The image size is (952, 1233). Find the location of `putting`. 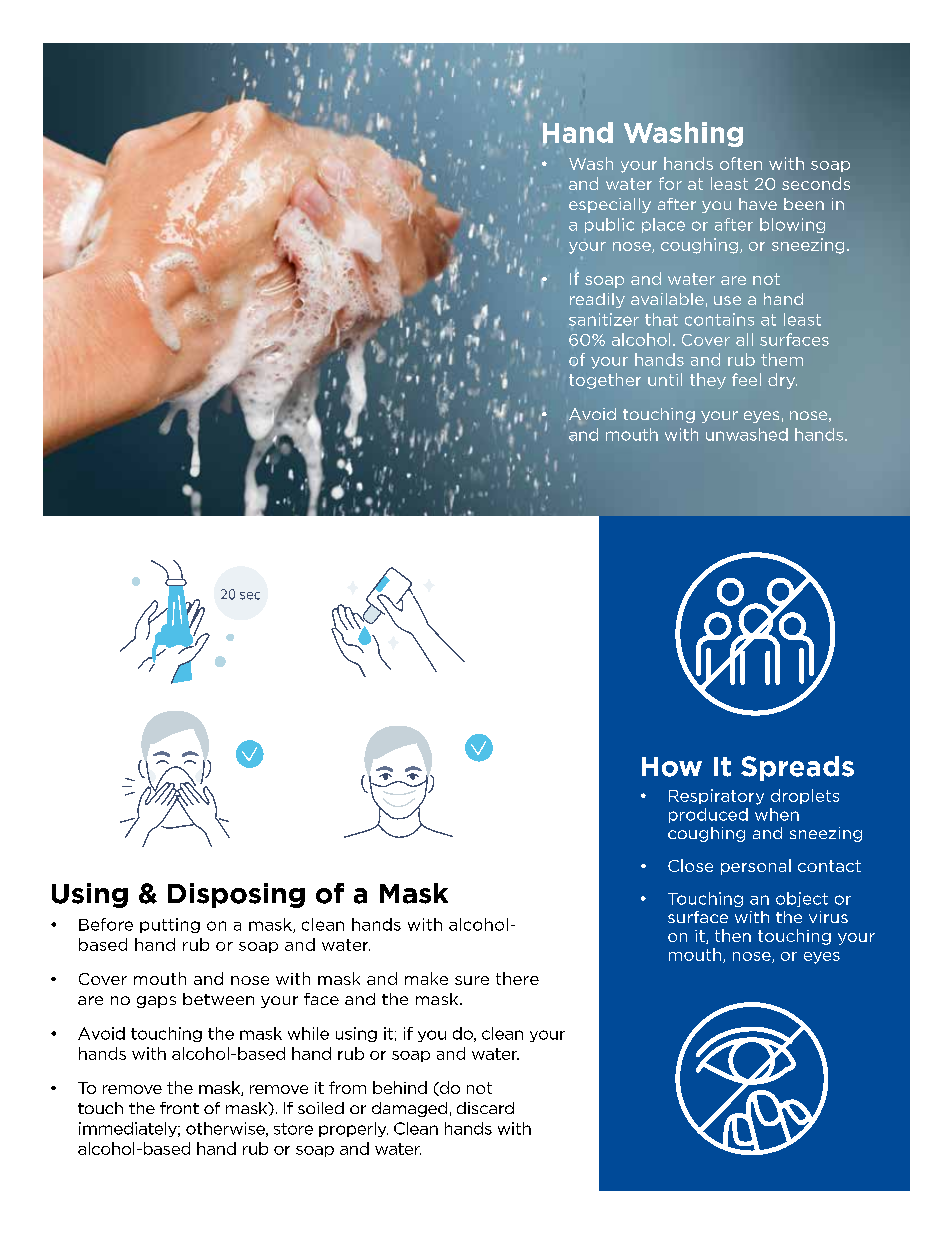

putting is located at coordinates (170, 925).
